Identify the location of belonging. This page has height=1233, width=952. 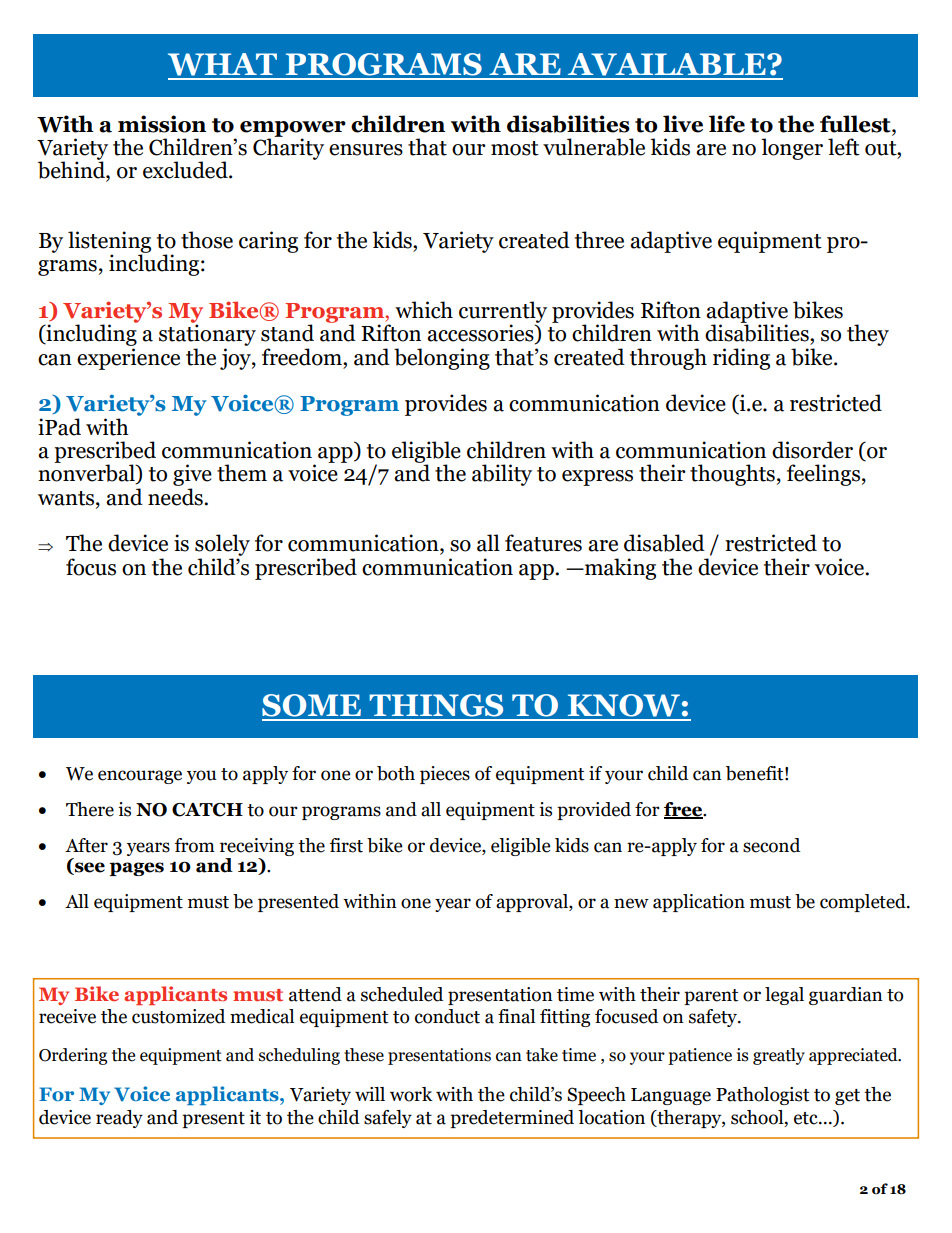
(442, 359).
